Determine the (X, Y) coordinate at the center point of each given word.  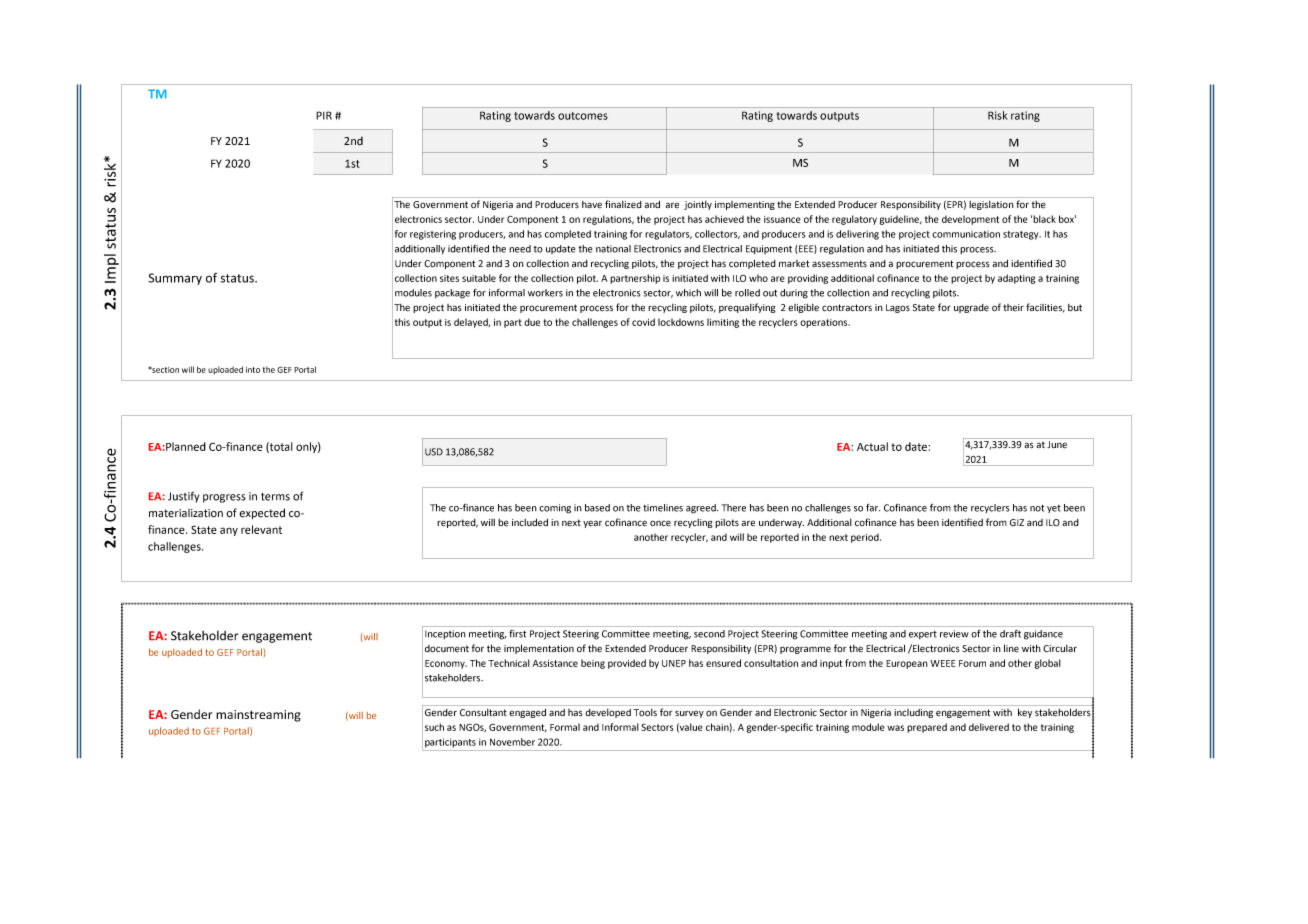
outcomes (583, 116)
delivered (989, 727)
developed (608, 713)
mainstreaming (258, 716)
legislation (991, 205)
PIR (324, 115)
